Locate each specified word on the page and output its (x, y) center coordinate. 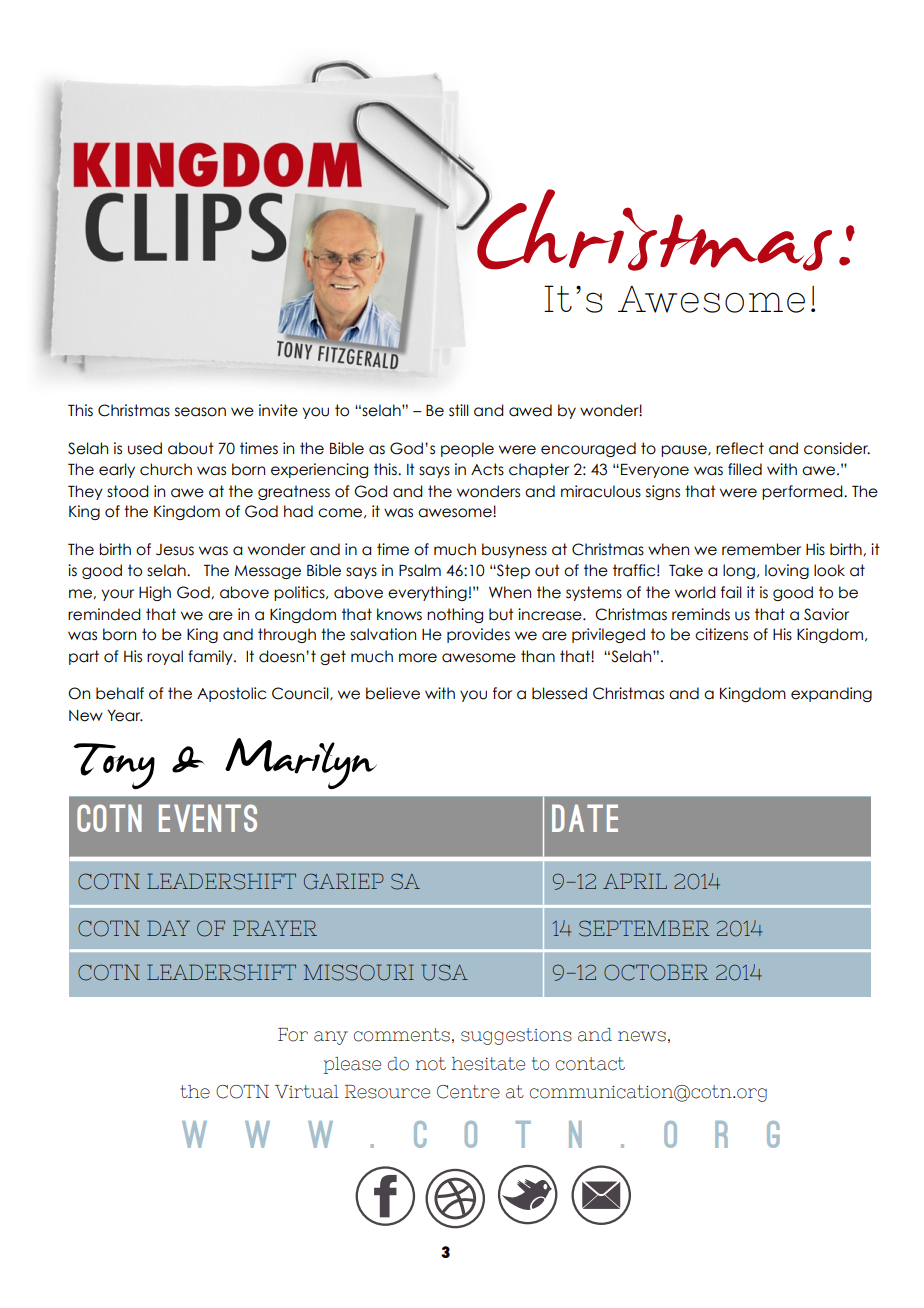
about (191, 448)
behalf (120, 693)
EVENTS (208, 818)
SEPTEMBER (644, 928)
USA (444, 972)
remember (761, 549)
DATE (585, 818)
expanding (831, 694)
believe (393, 693)
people (467, 449)
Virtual (306, 1092)
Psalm (420, 570)
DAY (168, 928)
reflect (740, 448)
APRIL (635, 881)
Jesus (175, 550)
